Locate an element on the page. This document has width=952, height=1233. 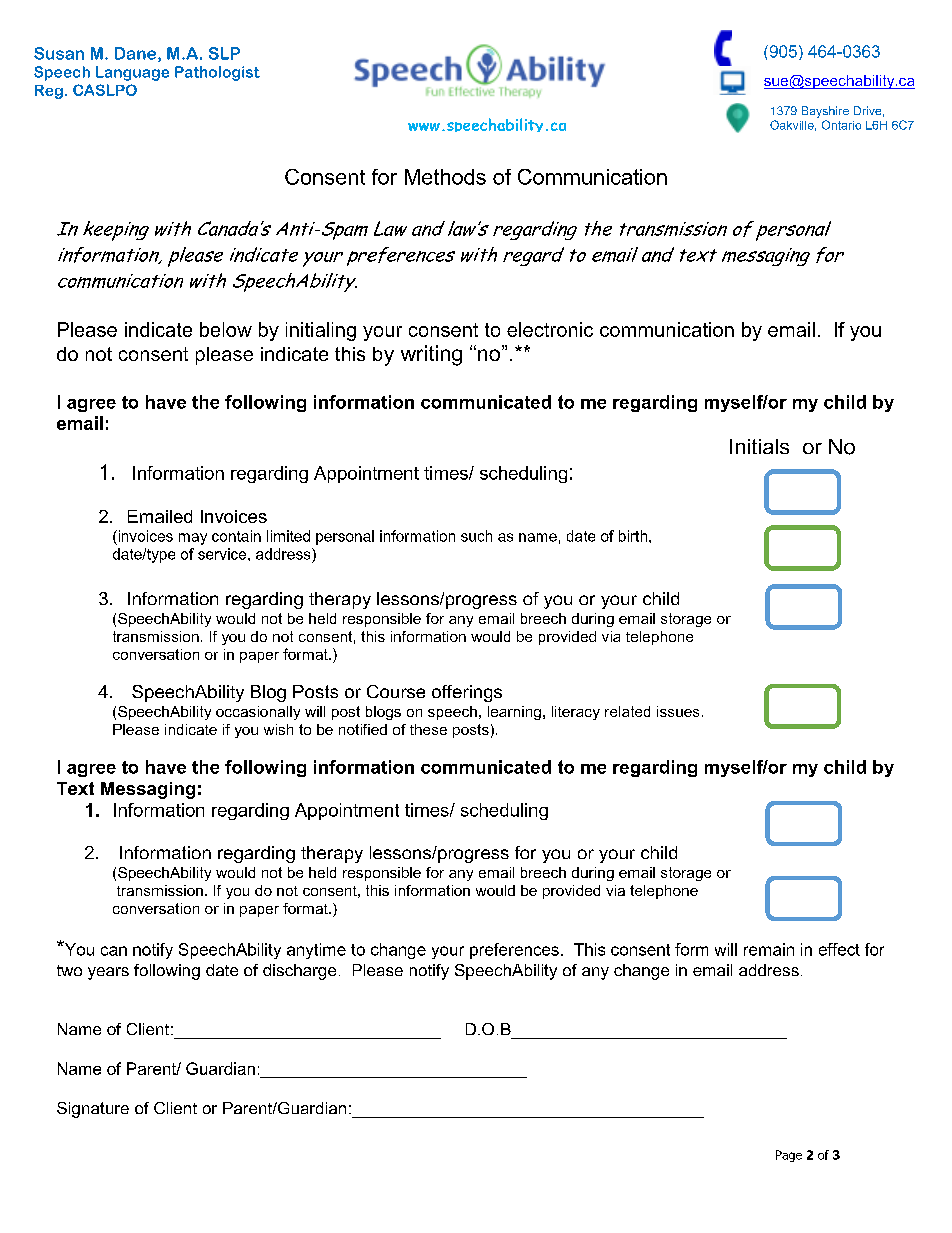
birth is located at coordinates (634, 536).
